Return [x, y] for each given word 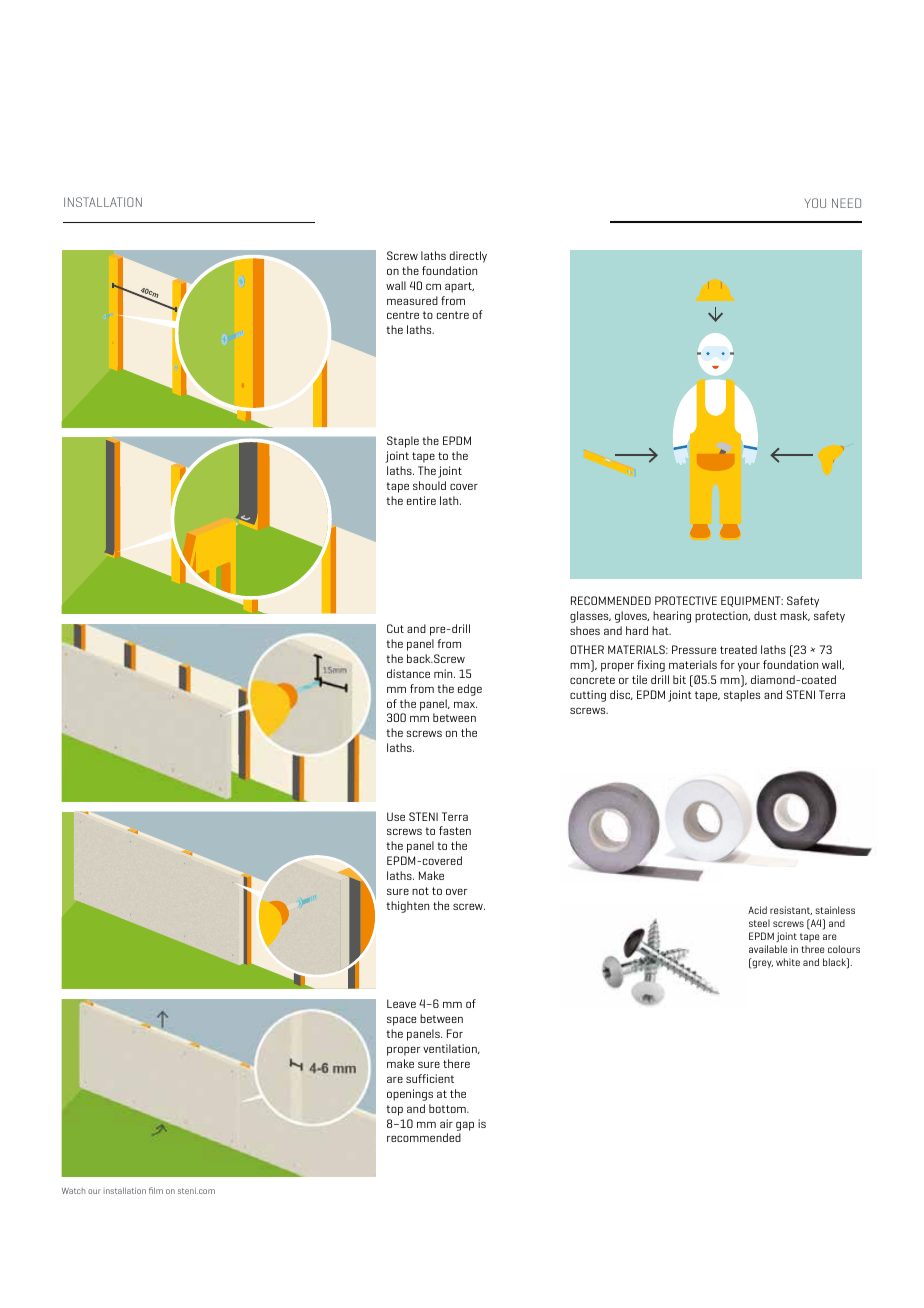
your [749, 667]
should [429, 485]
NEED [846, 203]
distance [408, 673]
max [465, 704]
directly [468, 257]
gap [465, 1126]
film [156, 1190]
